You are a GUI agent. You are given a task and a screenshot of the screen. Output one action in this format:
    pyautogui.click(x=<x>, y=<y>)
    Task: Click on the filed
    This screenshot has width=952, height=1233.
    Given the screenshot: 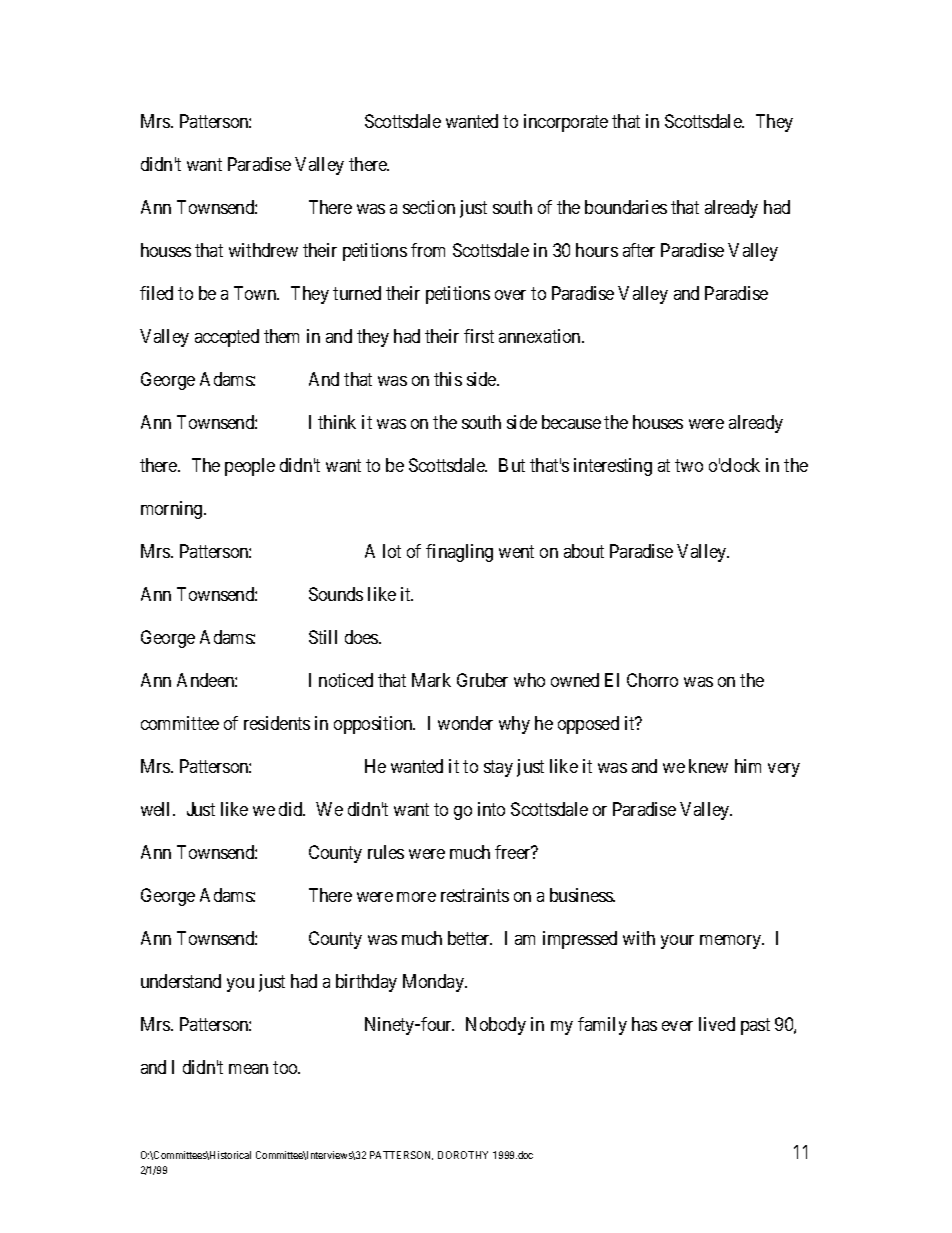 What is the action you would take?
    pyautogui.click(x=156, y=293)
